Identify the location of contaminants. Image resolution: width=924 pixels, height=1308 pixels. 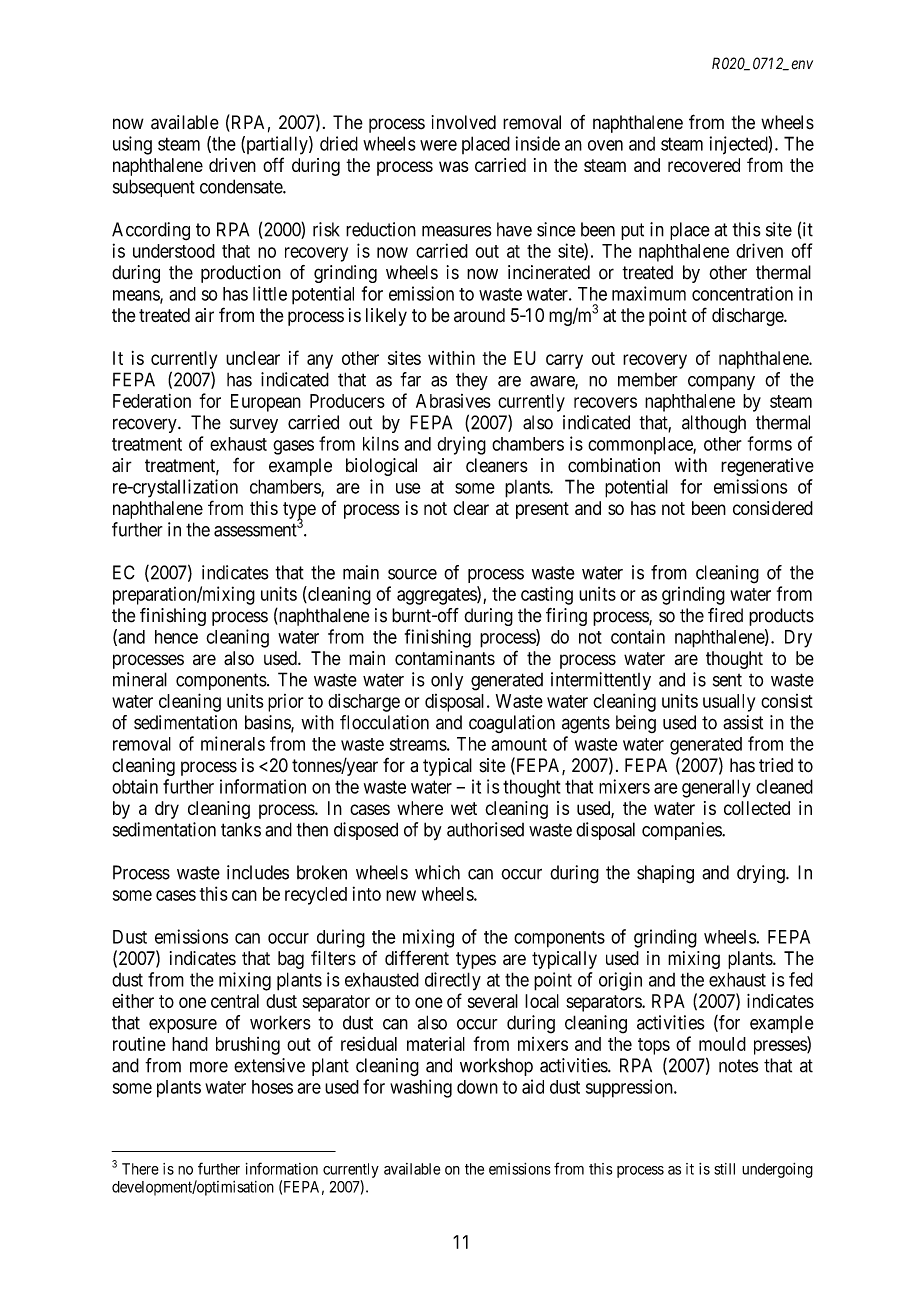
(445, 658).
